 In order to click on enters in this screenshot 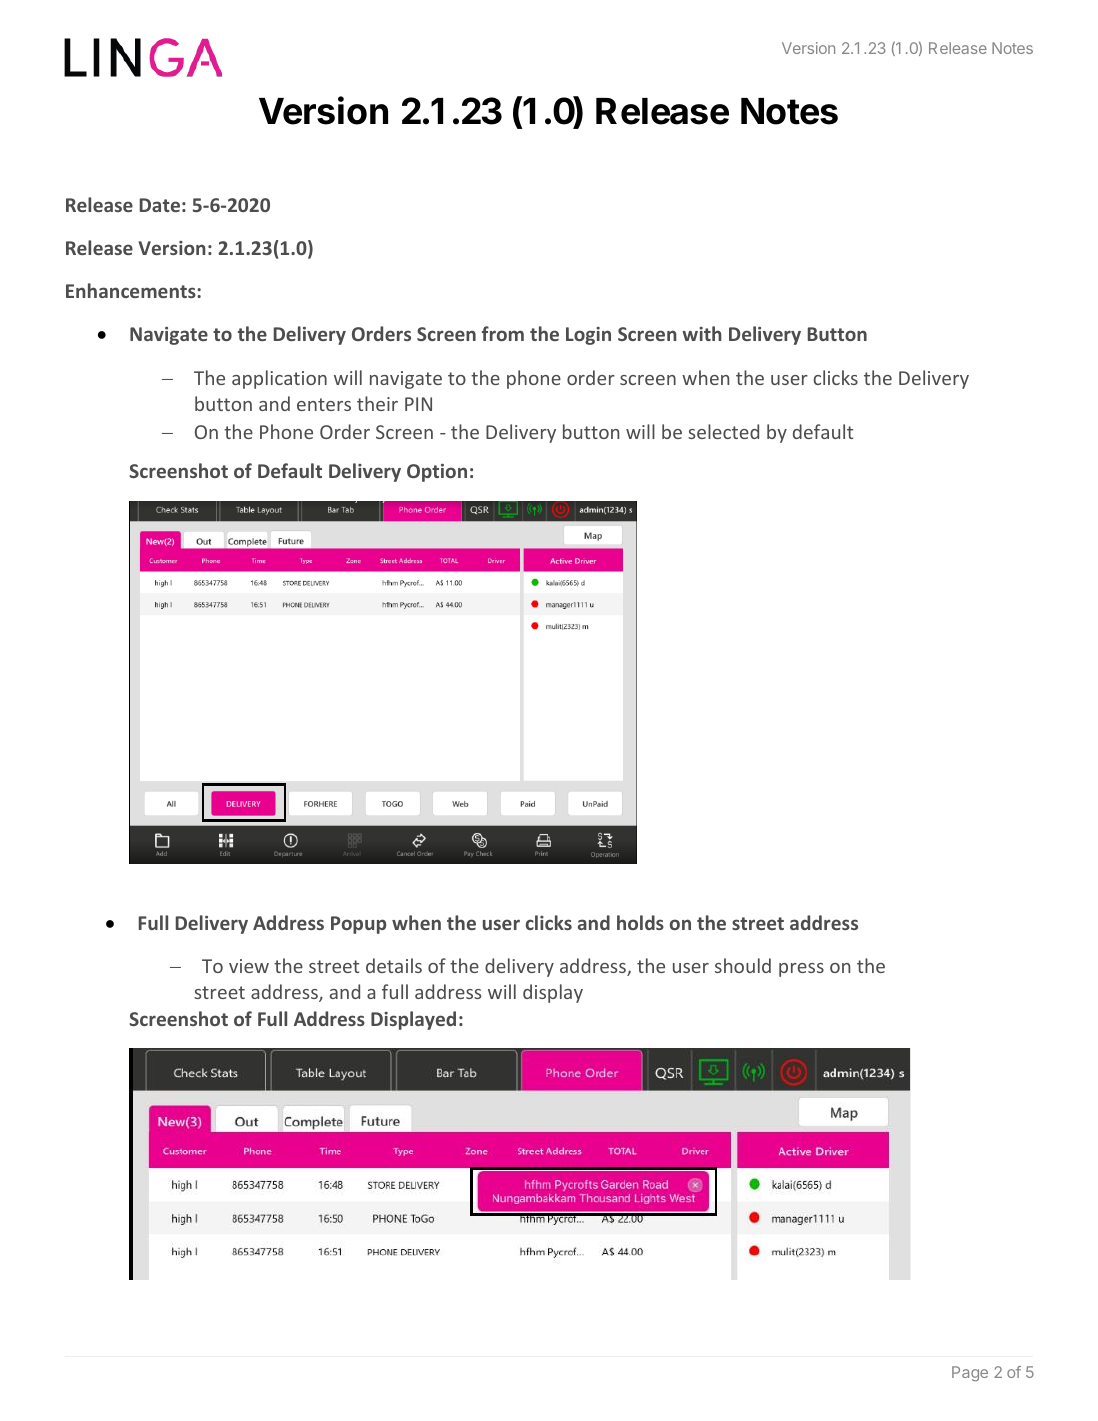, I will do `click(324, 404)`.
